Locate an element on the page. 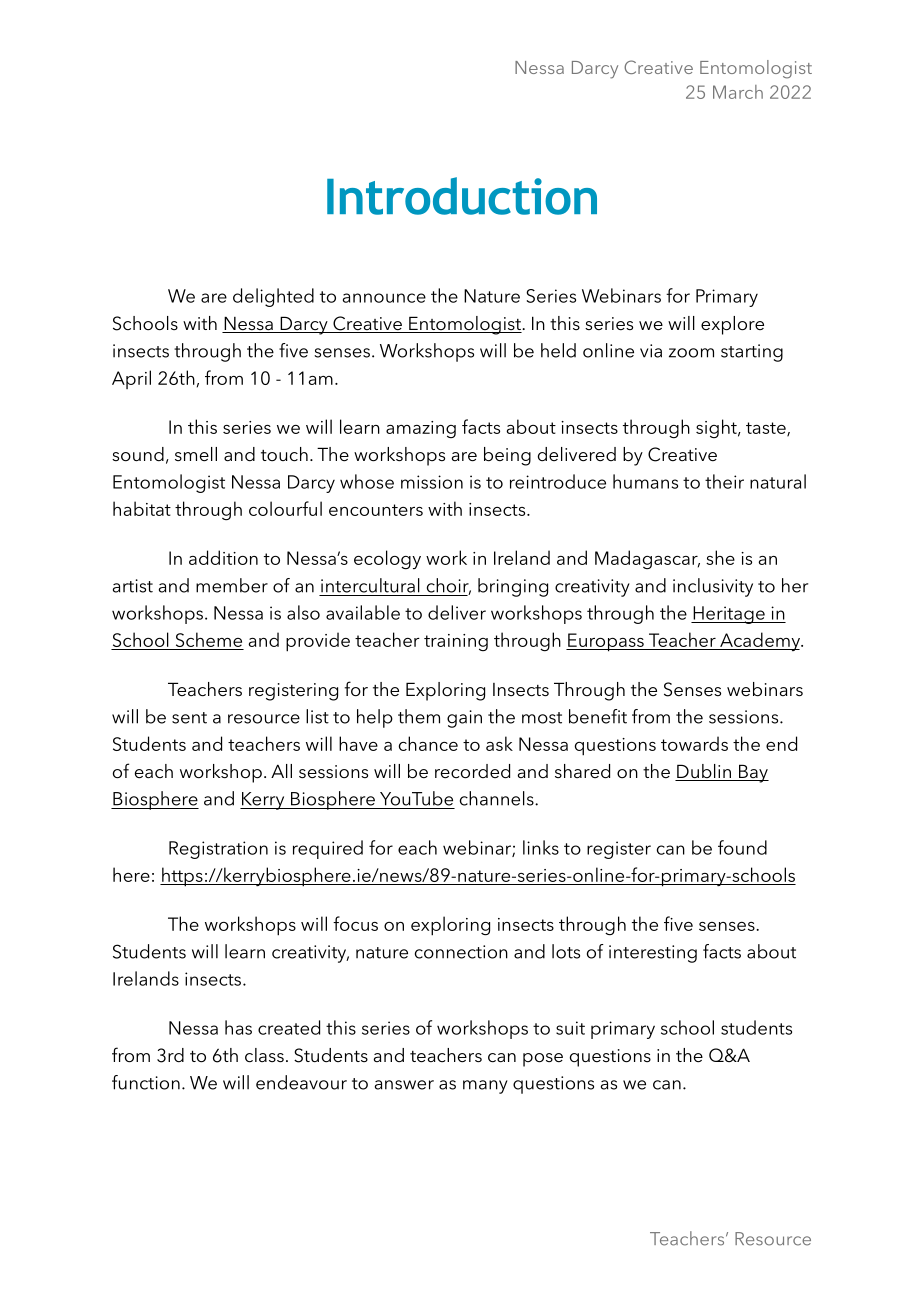 The height and width of the document is (1308, 924). bringing is located at coordinates (513, 587).
